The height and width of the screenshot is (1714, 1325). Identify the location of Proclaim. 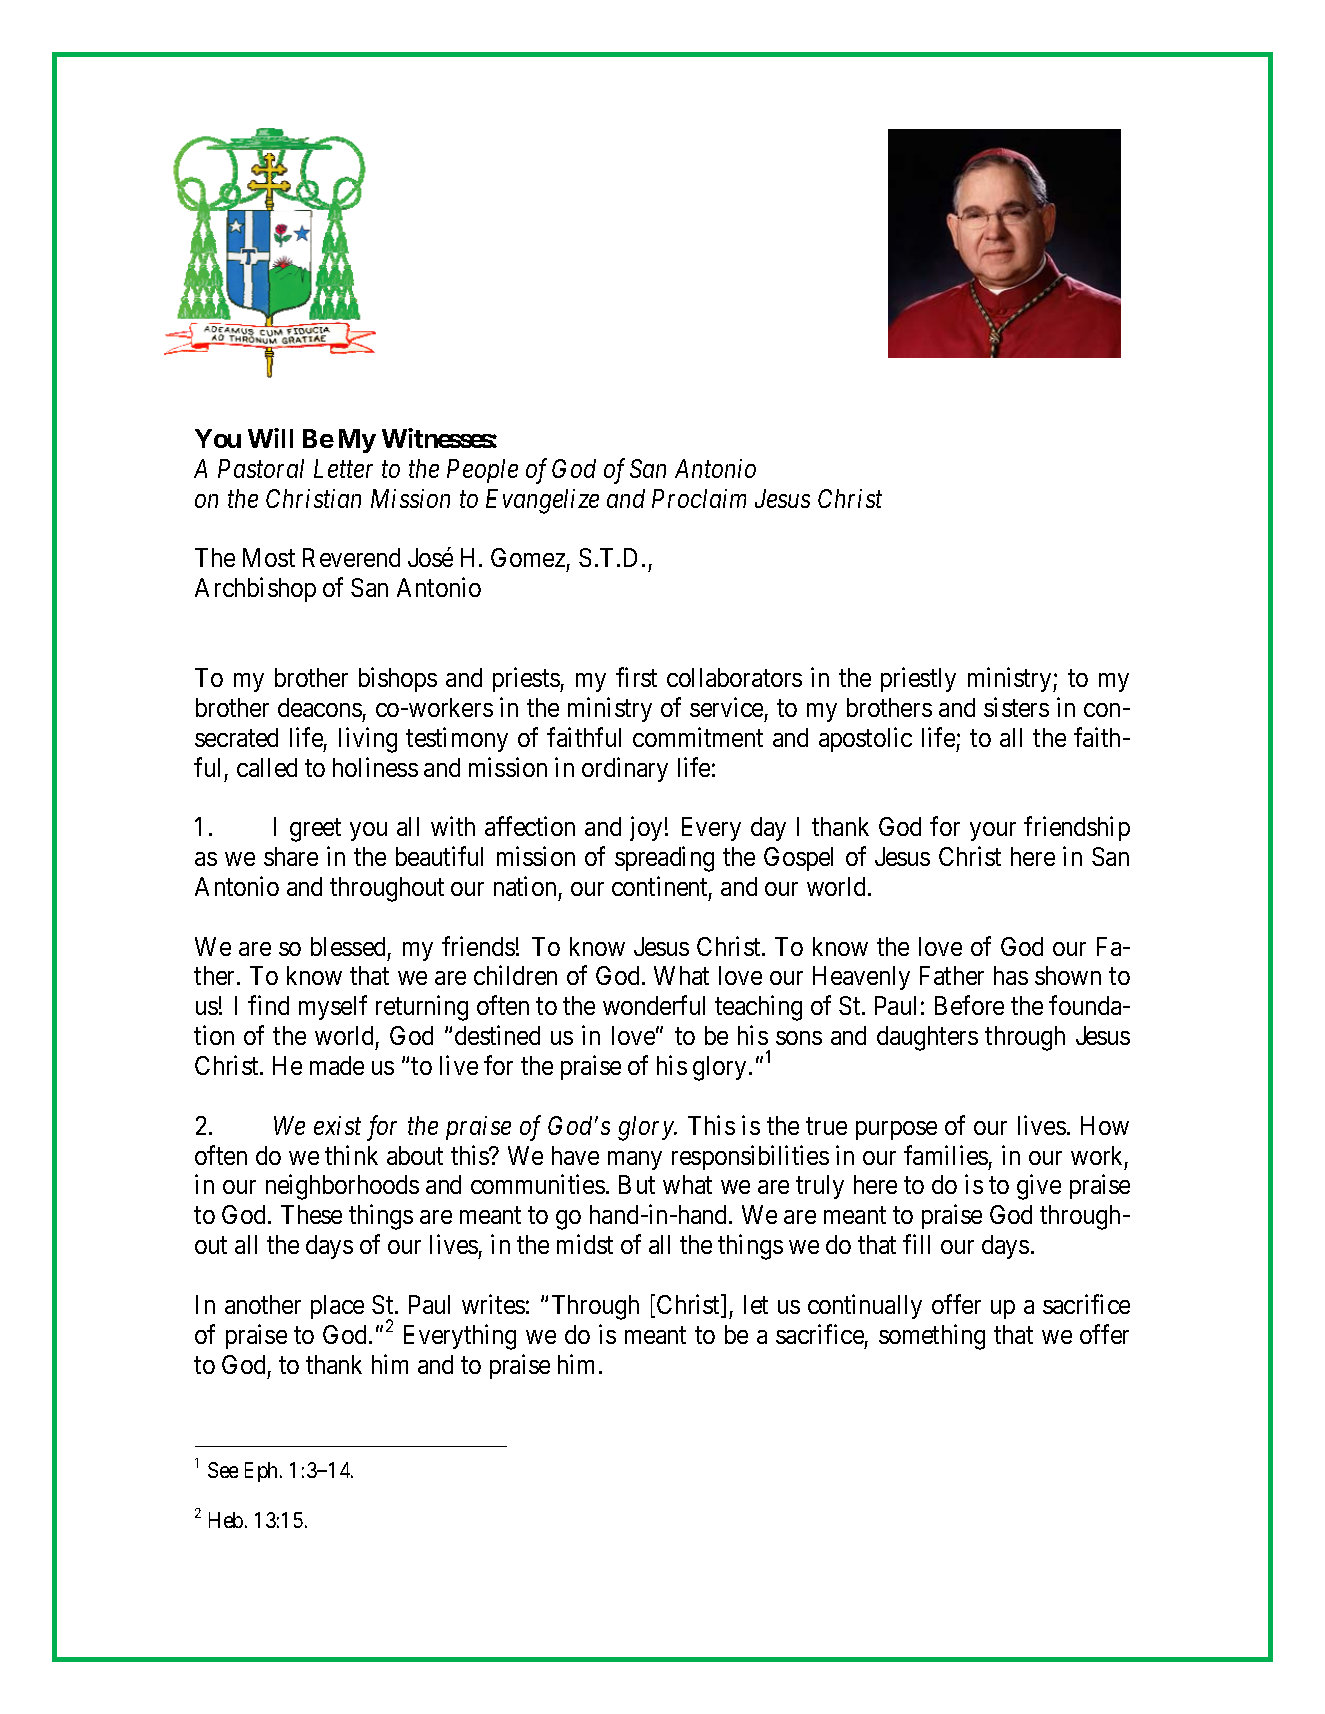
(699, 498).
